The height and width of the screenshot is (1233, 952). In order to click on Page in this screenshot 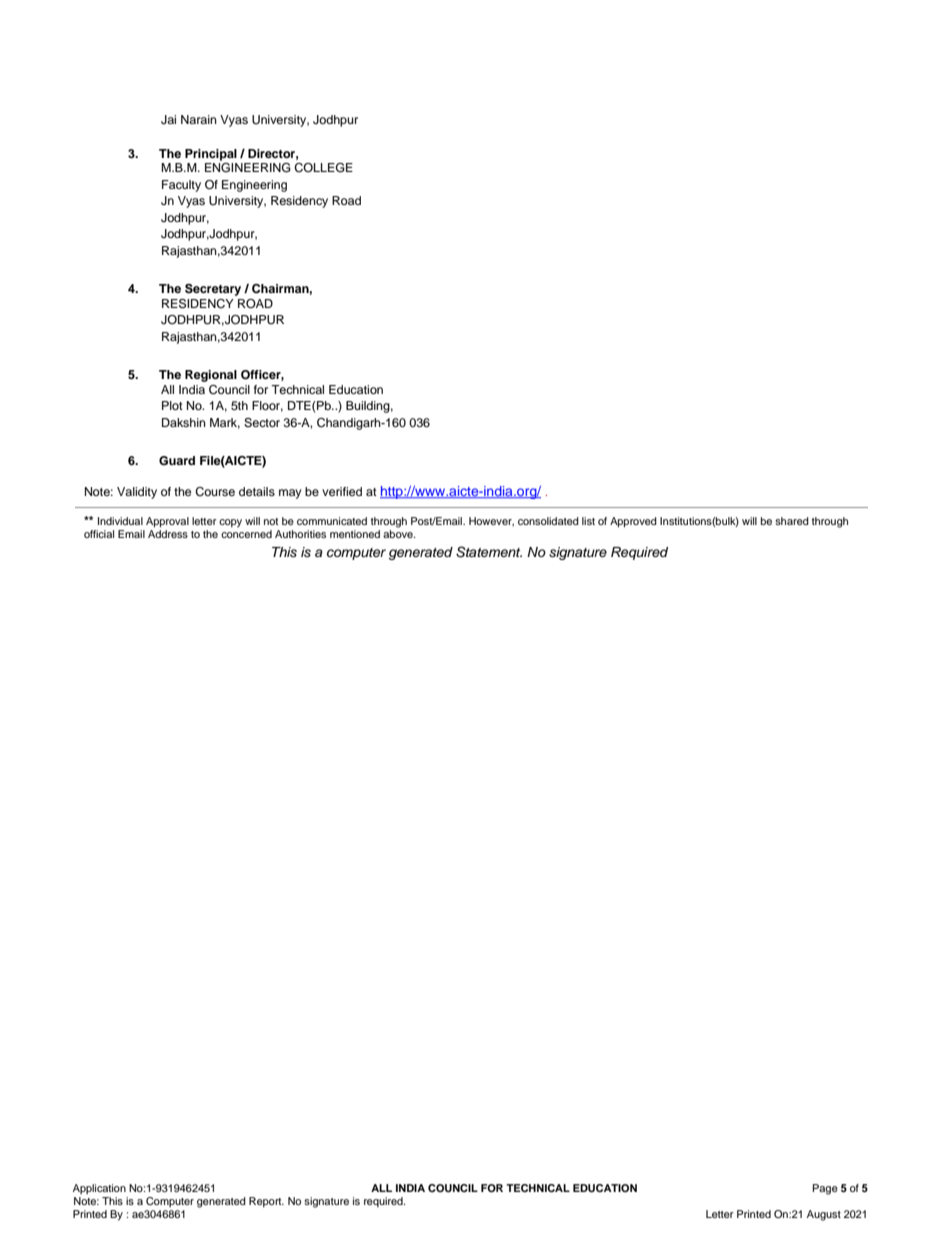, I will do `click(825, 1189)`.
